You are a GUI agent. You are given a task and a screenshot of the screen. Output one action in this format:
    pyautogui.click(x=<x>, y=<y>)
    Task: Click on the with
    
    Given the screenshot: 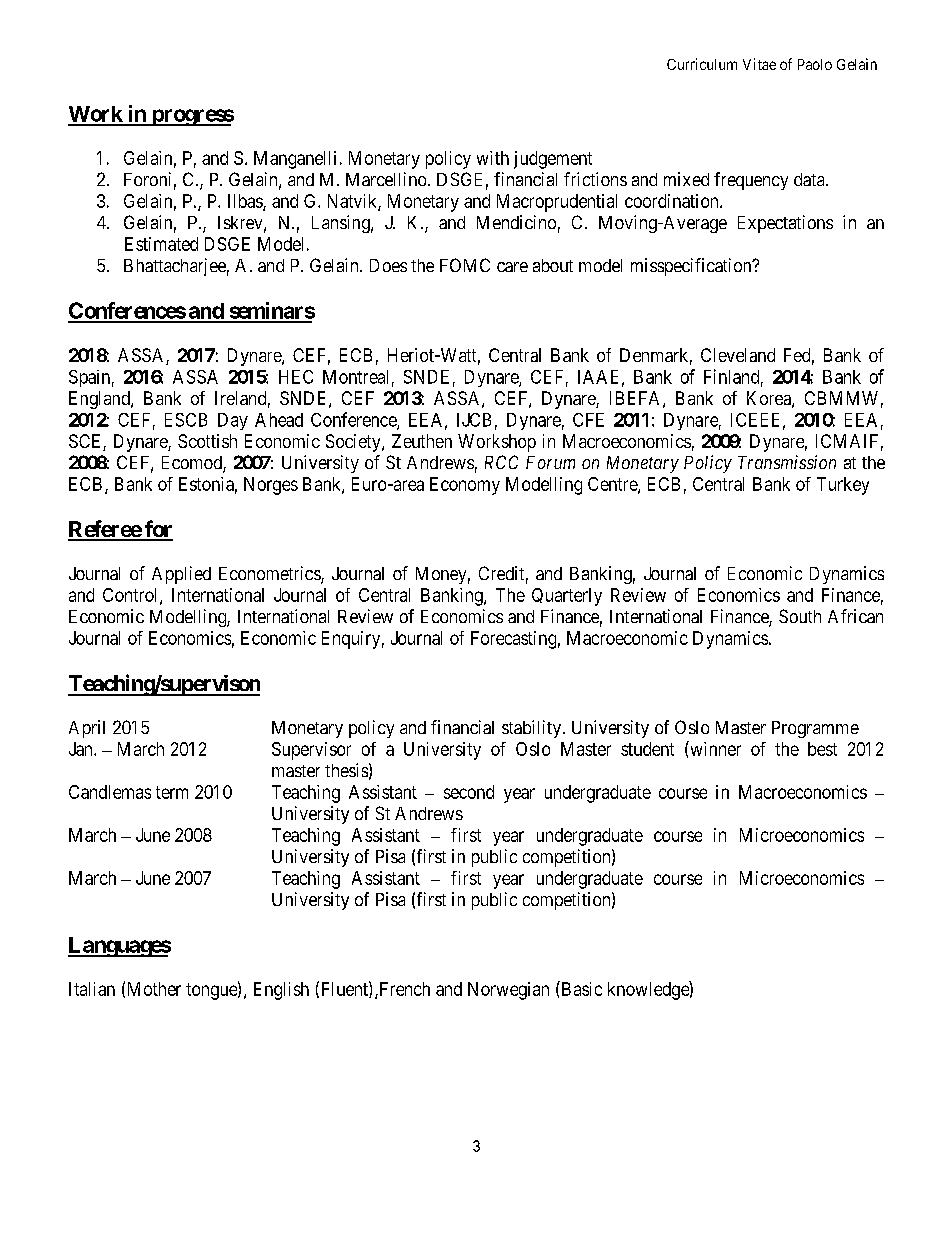 What is the action you would take?
    pyautogui.click(x=493, y=158)
